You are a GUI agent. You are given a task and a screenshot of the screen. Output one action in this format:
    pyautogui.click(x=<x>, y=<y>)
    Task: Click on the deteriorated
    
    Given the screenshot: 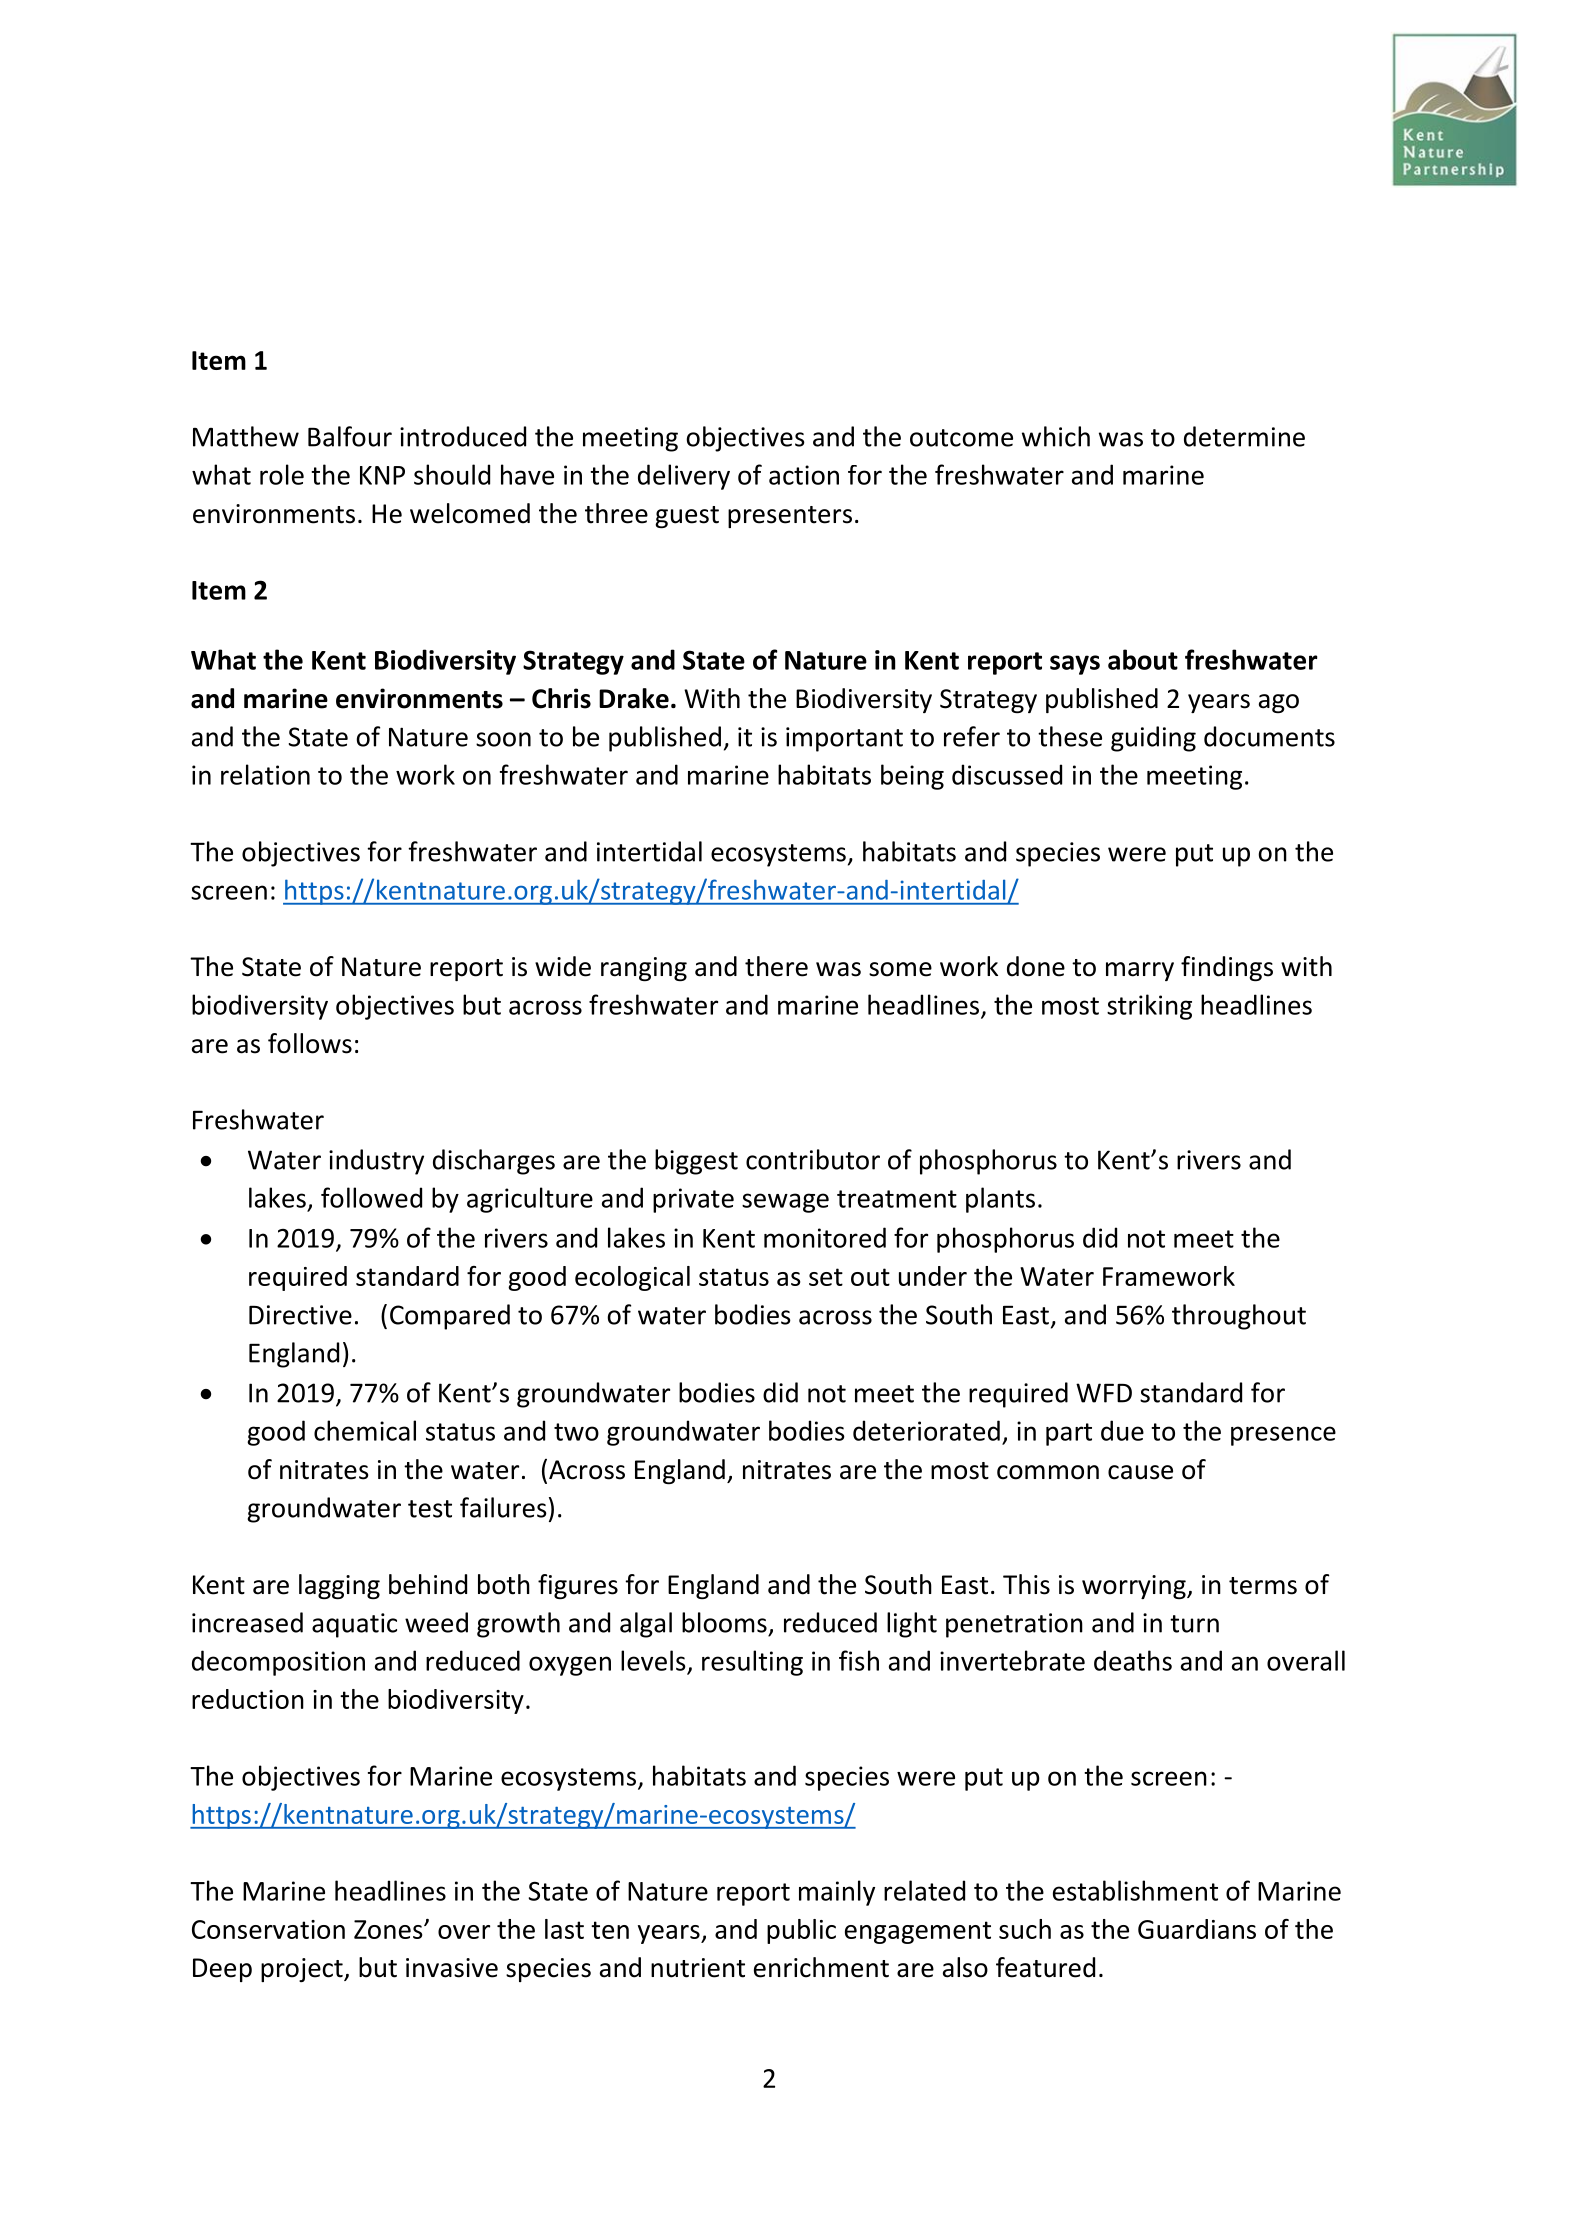 What is the action you would take?
    pyautogui.click(x=926, y=1430)
